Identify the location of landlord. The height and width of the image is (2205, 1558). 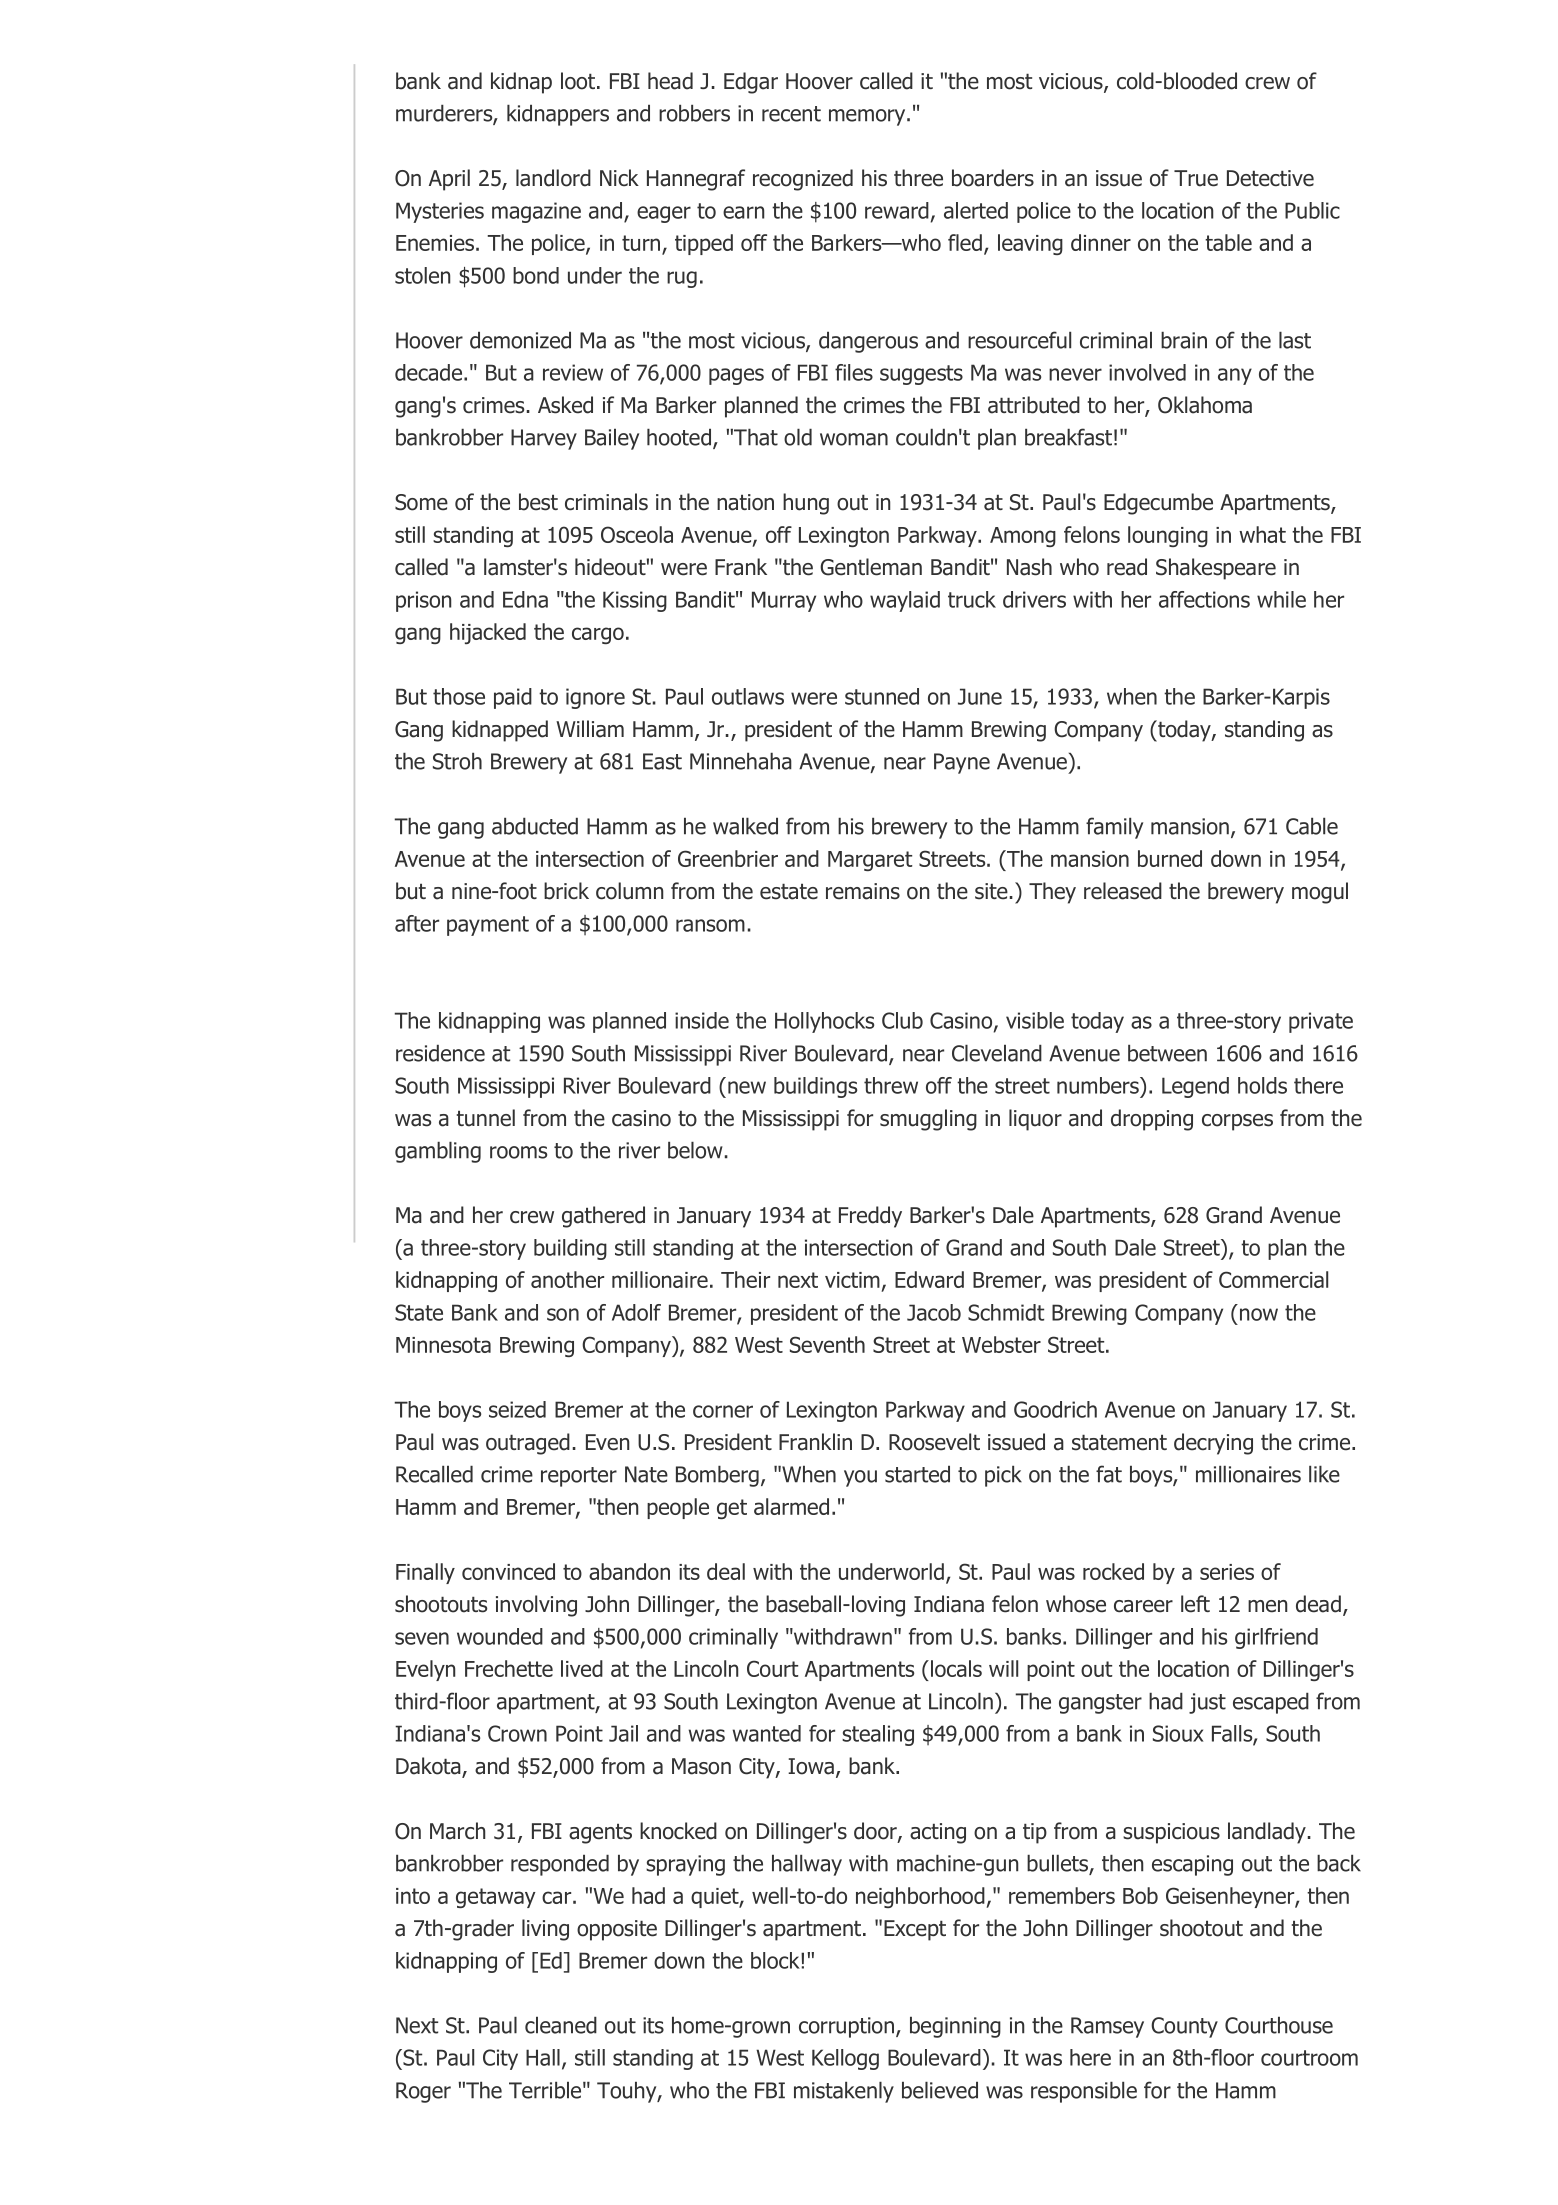
(553, 178).
